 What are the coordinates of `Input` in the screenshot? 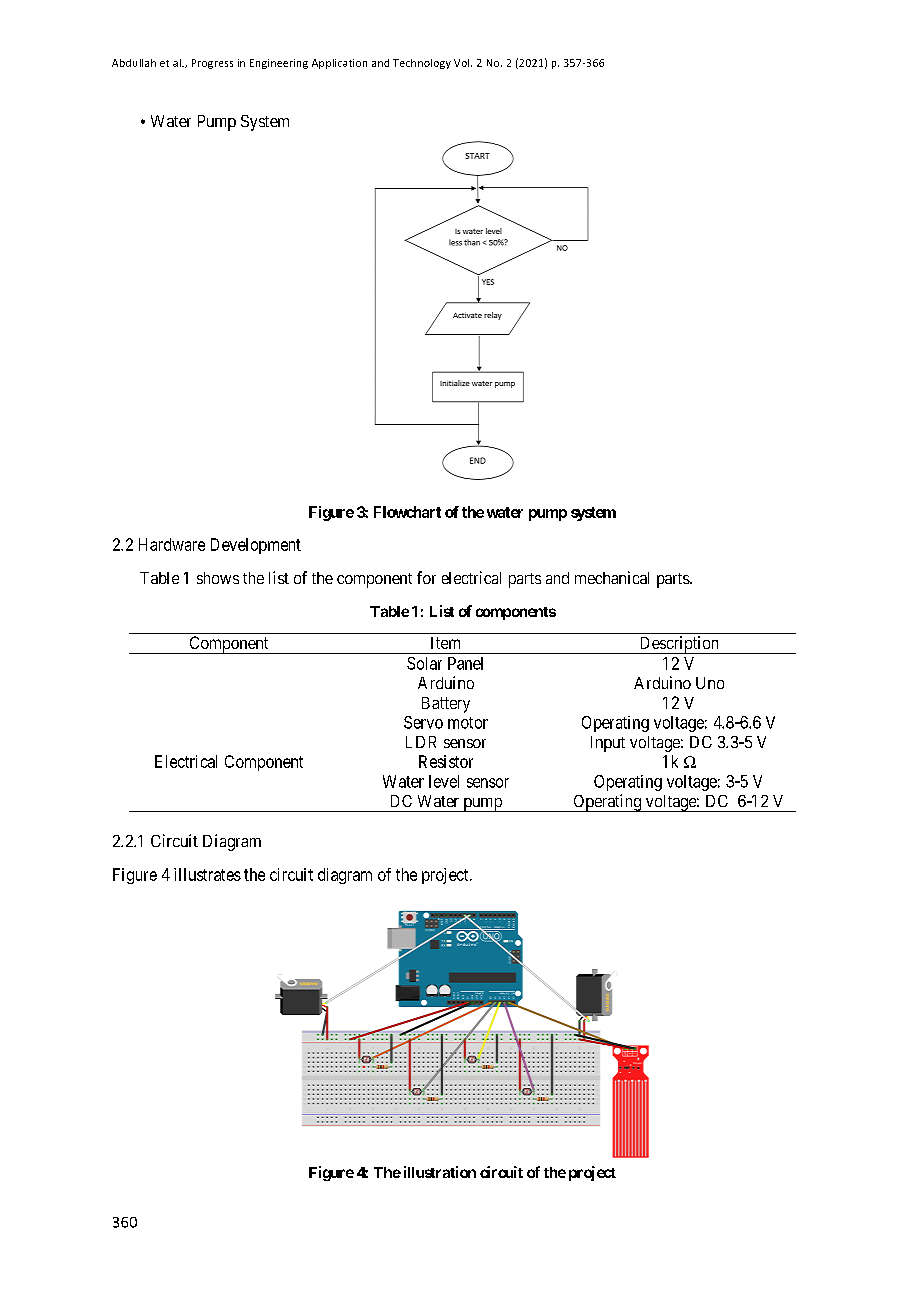 It's located at (608, 744).
